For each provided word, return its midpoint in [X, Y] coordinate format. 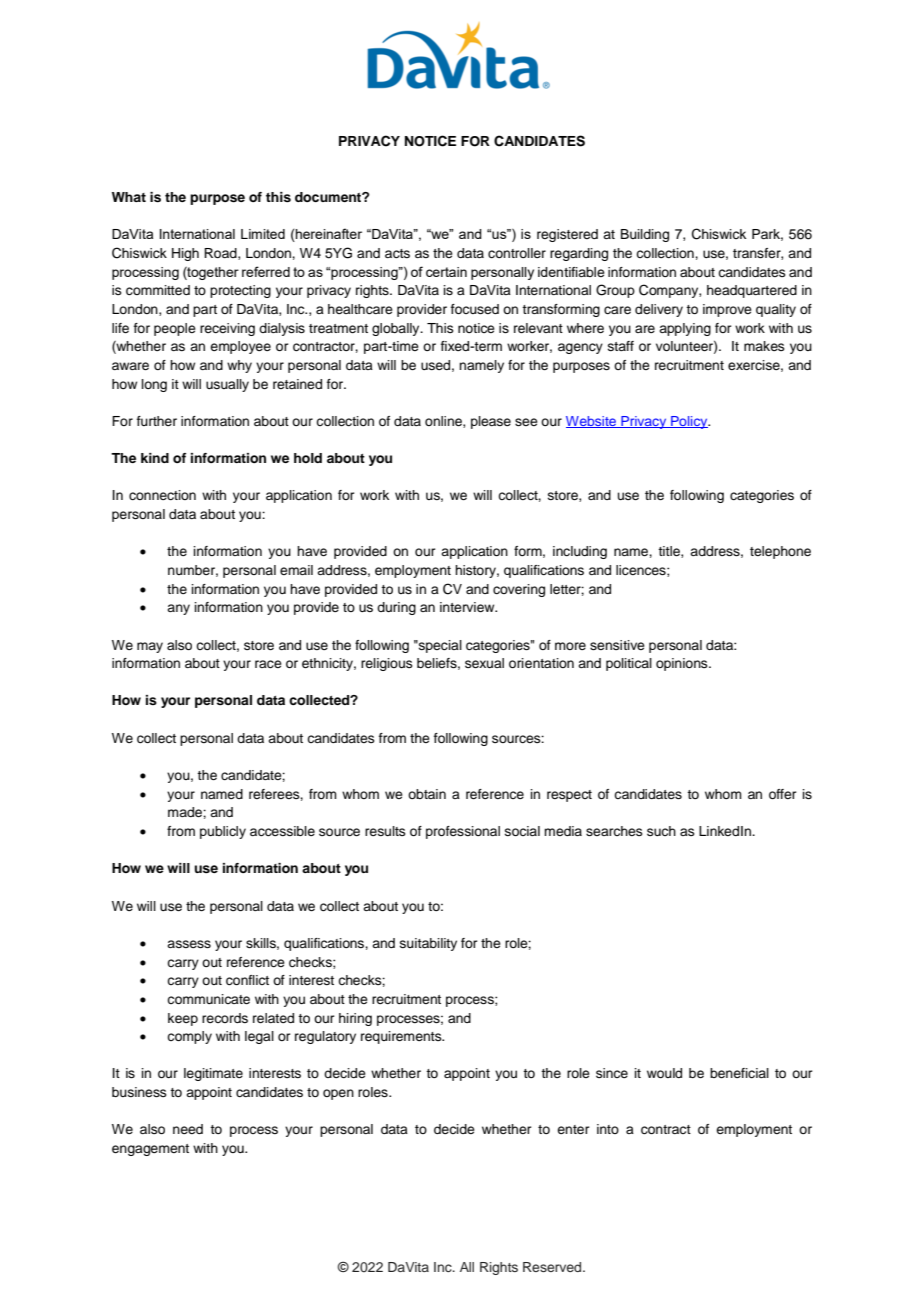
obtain [427, 794]
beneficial [739, 1073]
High [185, 254]
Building [645, 235]
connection [162, 495]
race [268, 664]
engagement [150, 1150]
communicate [208, 999]
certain [446, 272]
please [491, 422]
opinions [683, 664]
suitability [428, 944]
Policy [689, 422]
